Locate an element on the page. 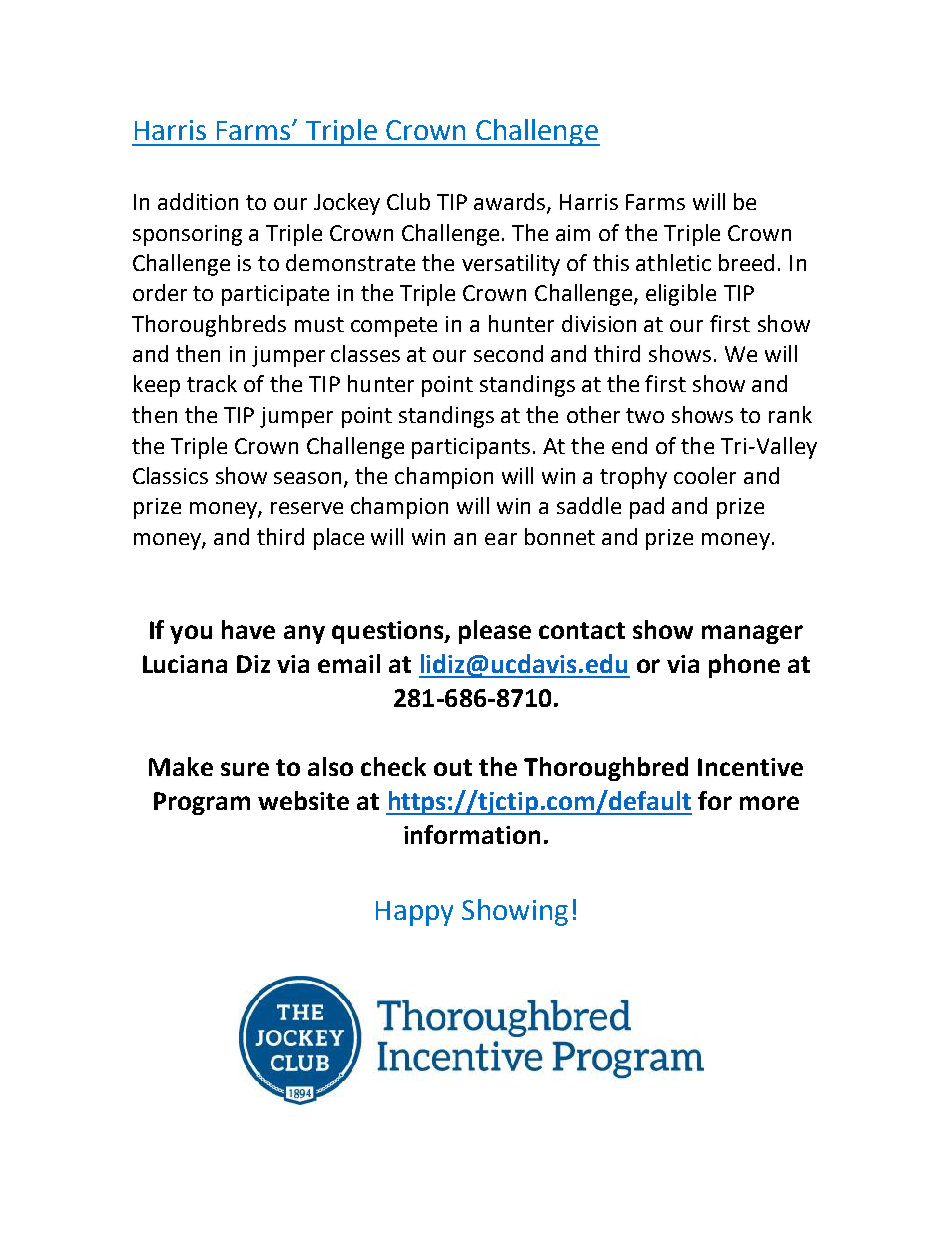  Luciana is located at coordinates (185, 664).
